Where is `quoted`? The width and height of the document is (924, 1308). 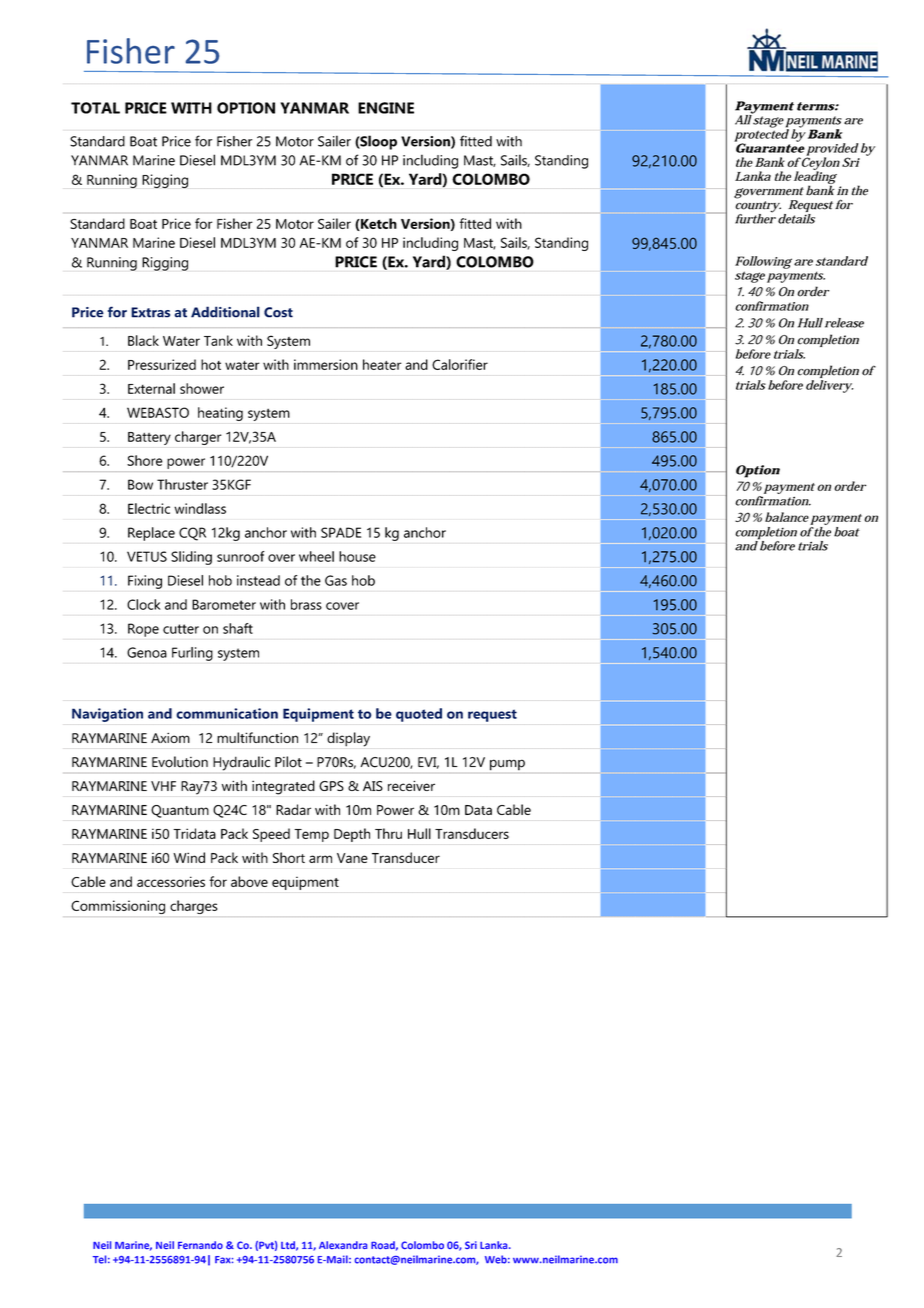
quoted is located at coordinates (419, 715).
